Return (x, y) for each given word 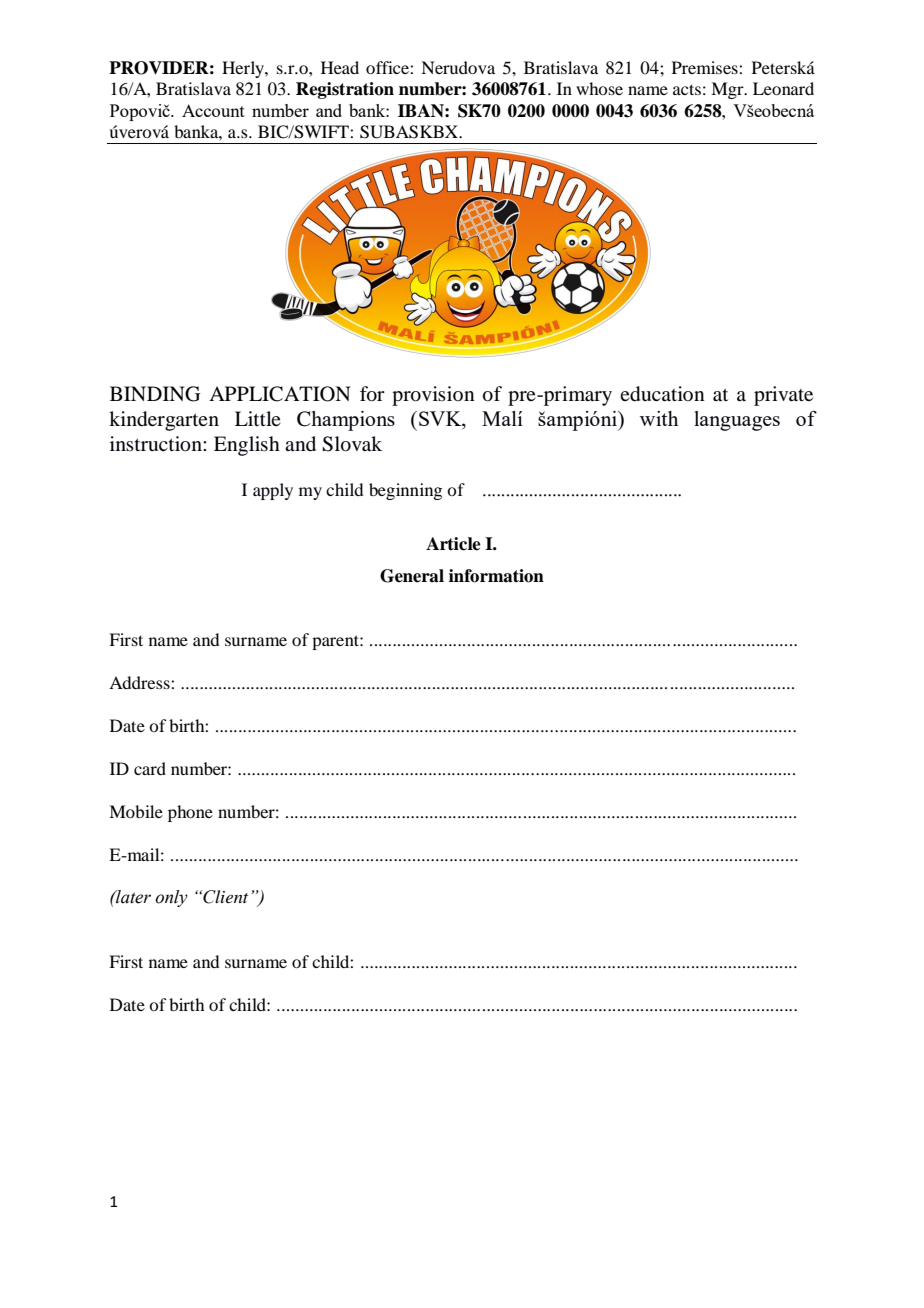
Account (213, 110)
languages (737, 421)
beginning (405, 491)
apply (273, 491)
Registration (345, 90)
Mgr (728, 90)
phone (190, 813)
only (171, 898)
